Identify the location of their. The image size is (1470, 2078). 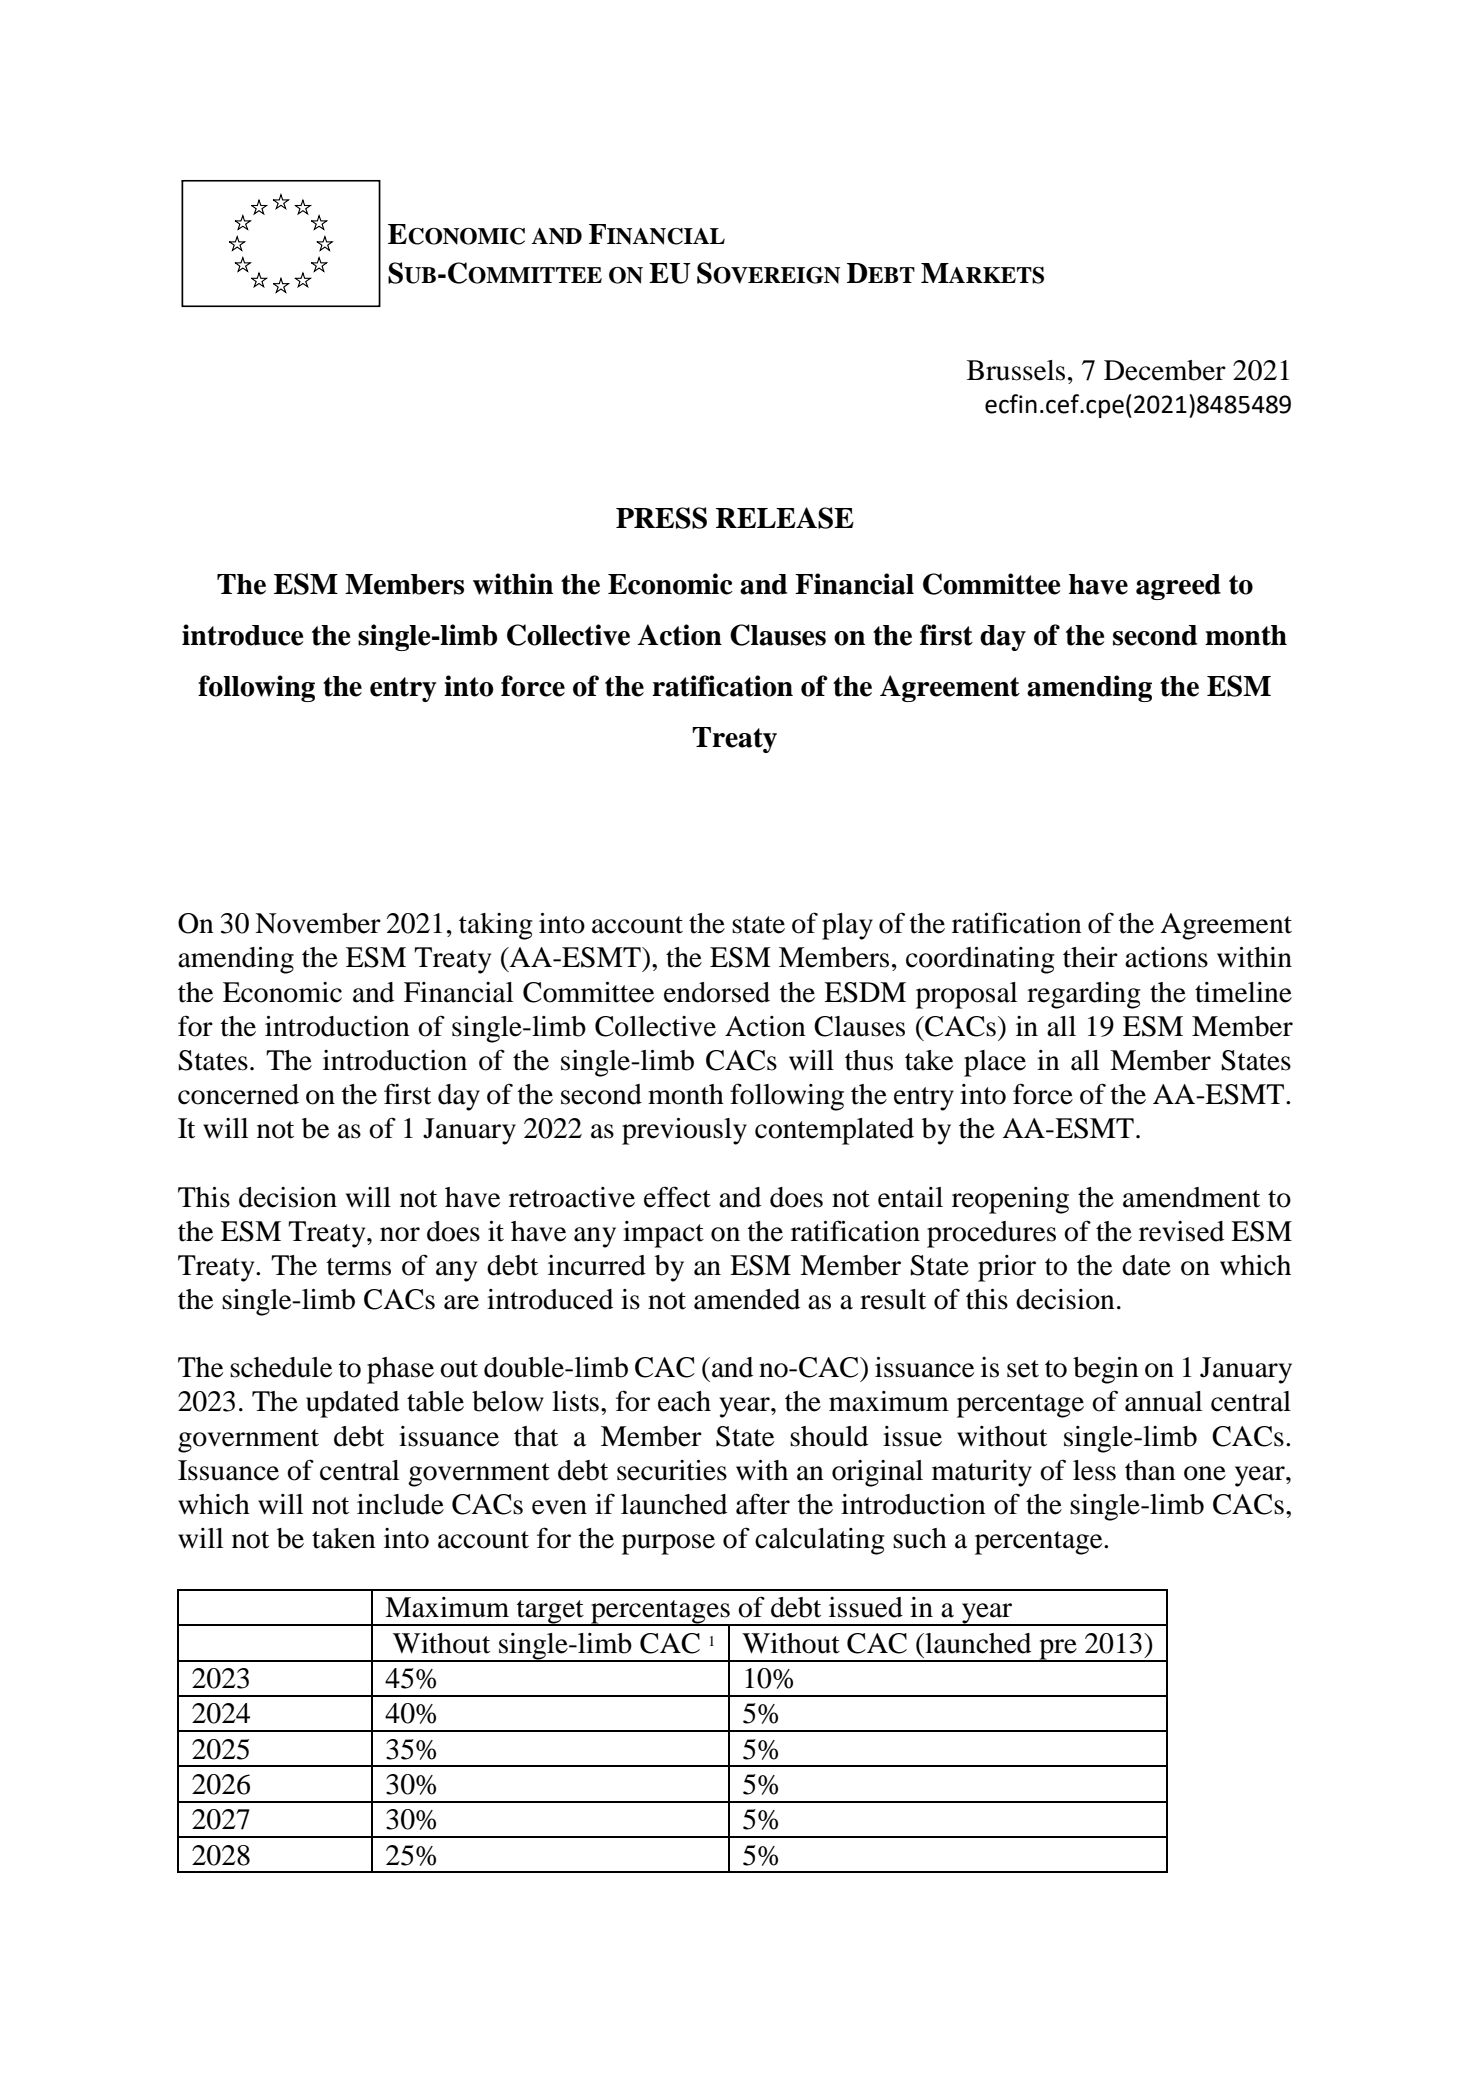
(1090, 957).
